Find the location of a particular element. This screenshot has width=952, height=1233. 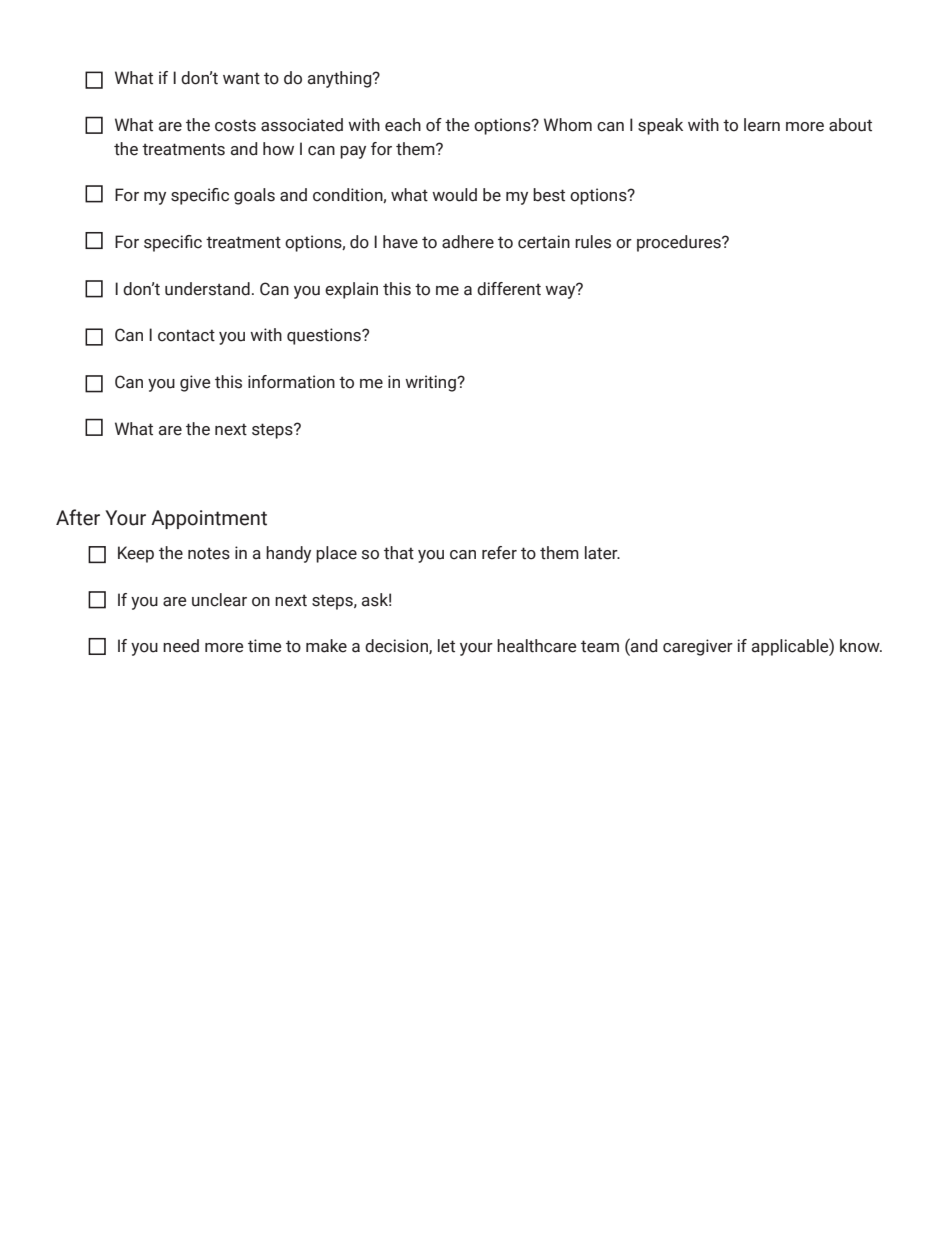

different is located at coordinates (509, 289).
